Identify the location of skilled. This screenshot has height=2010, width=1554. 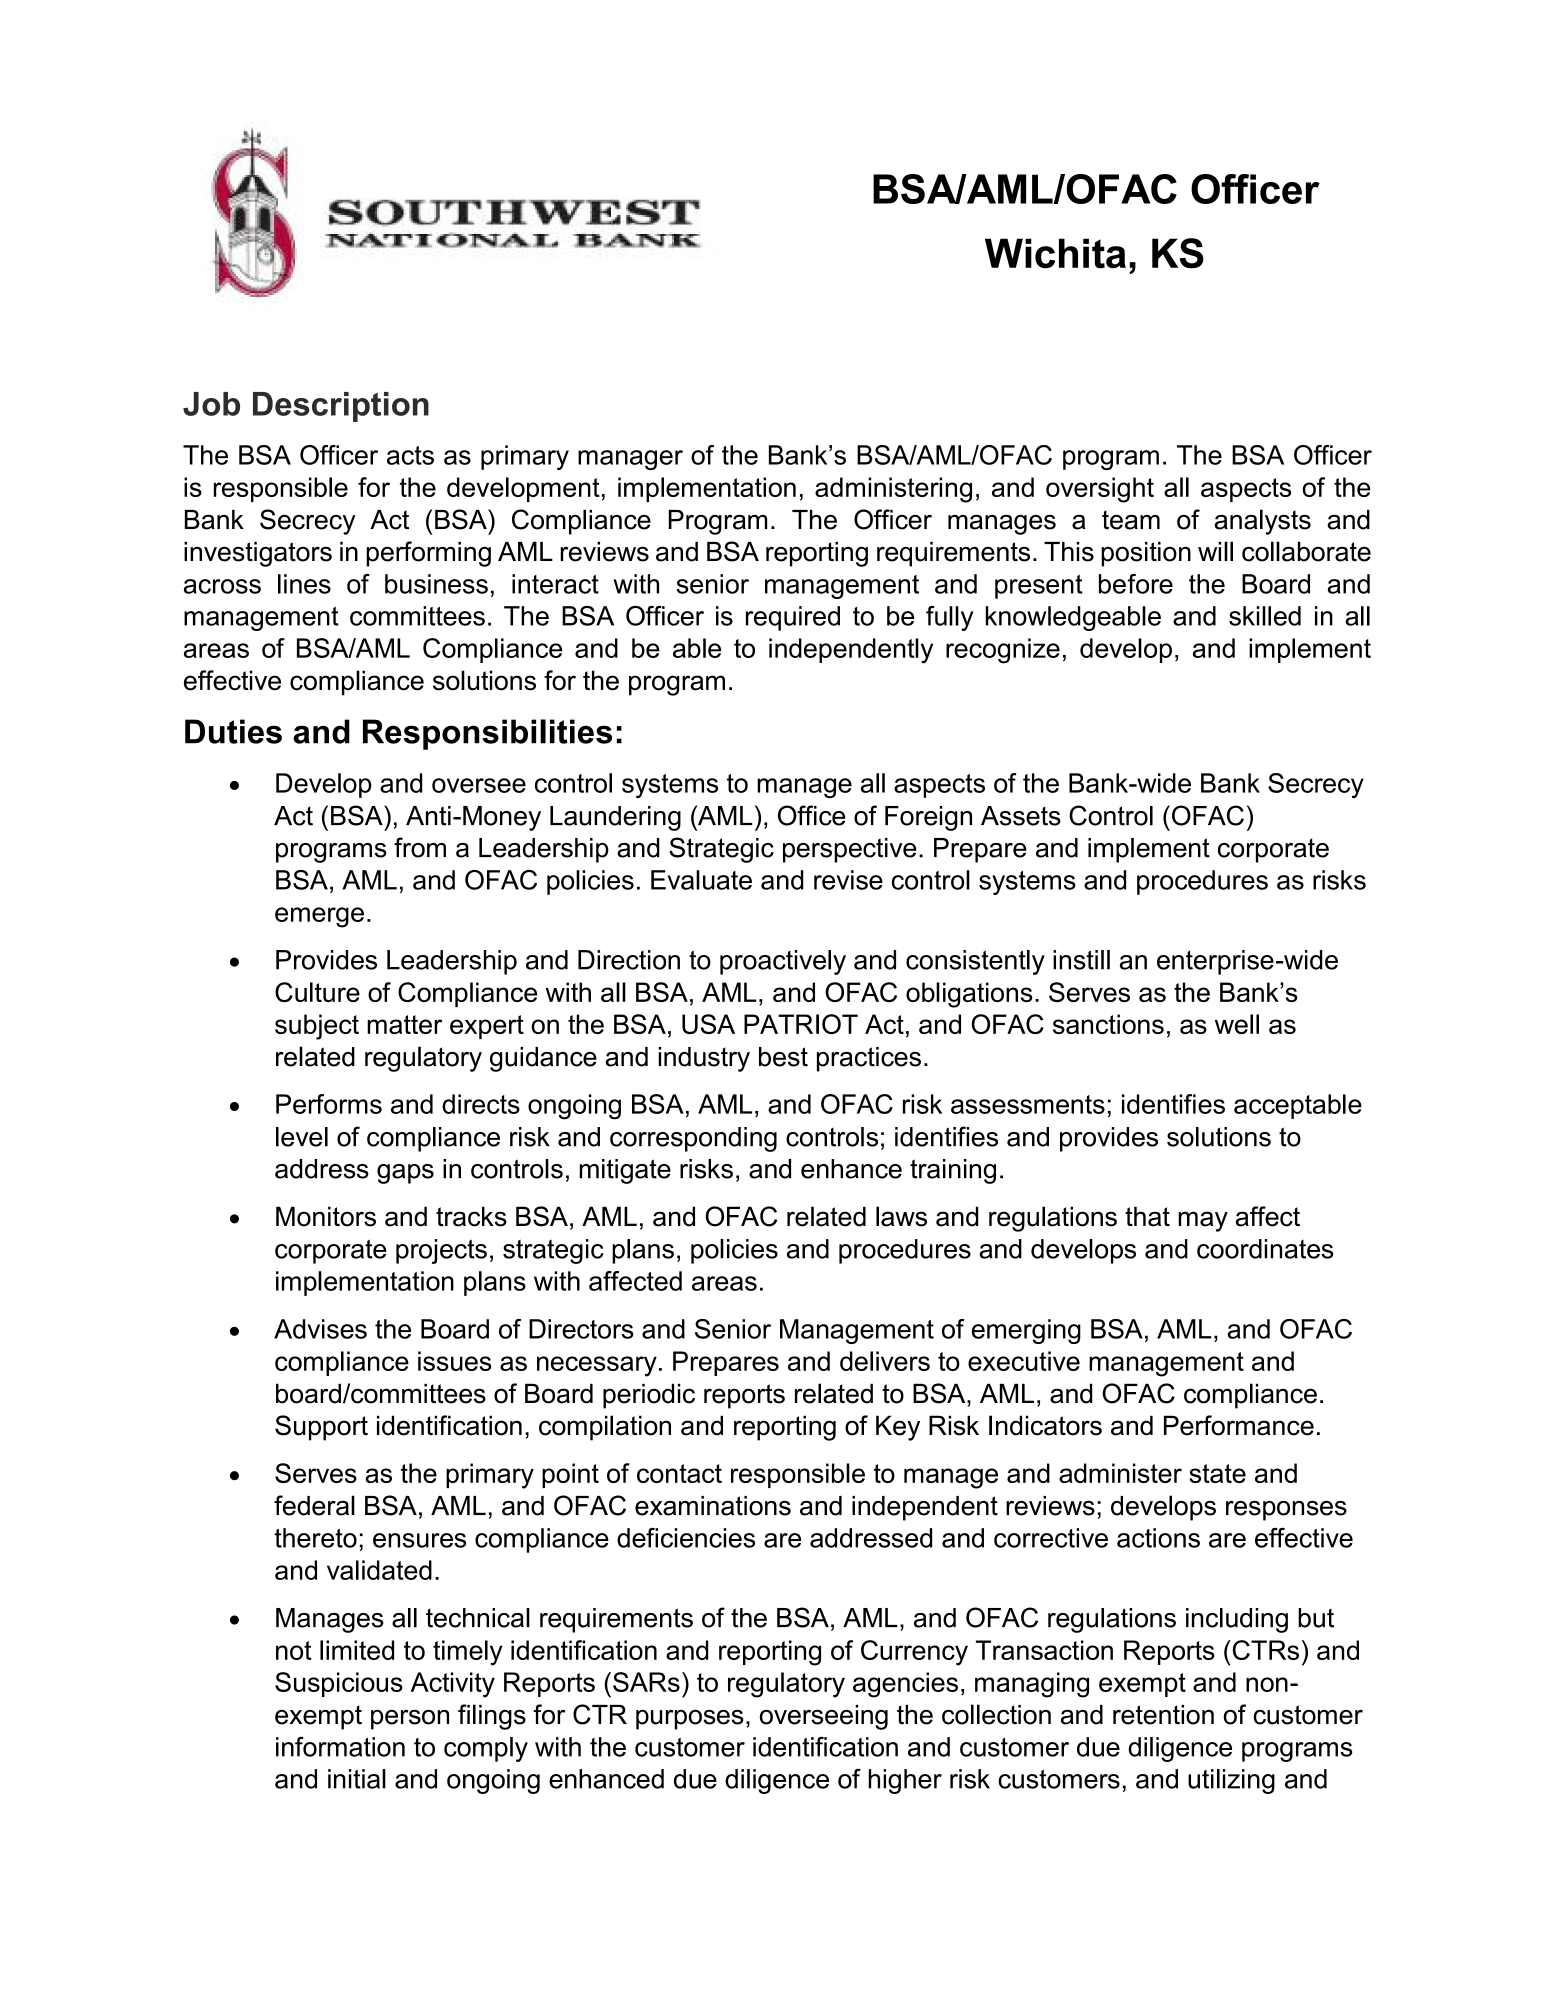
(1265, 616).
